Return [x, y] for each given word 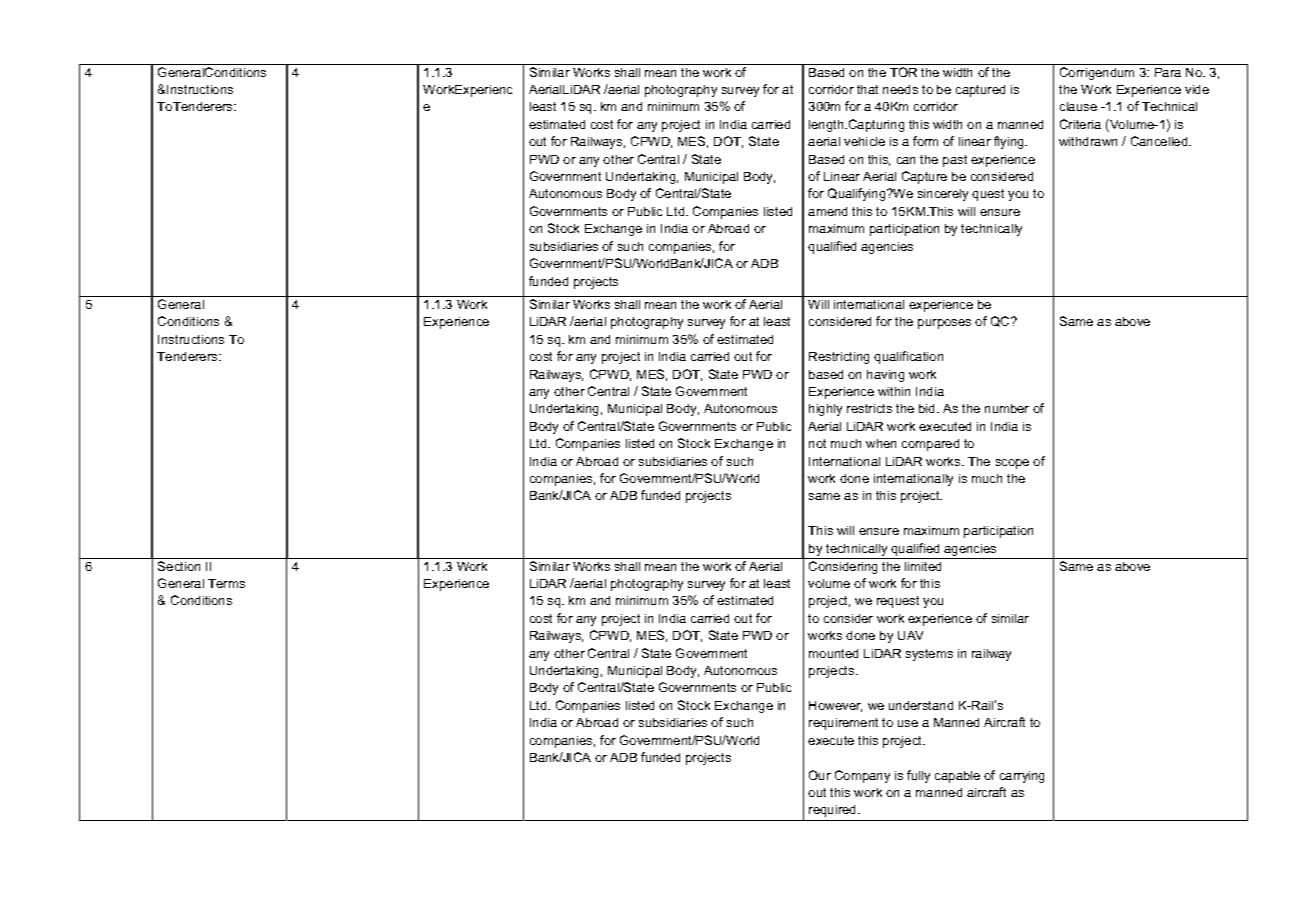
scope [1012, 464]
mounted [833, 653]
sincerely [943, 195]
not [817, 443]
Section [179, 566]
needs [900, 89]
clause [1078, 106]
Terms [226, 583]
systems [929, 655]
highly [825, 410]
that [867, 89]
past [955, 161]
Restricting [839, 358]
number [1007, 408]
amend [827, 211]
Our [820, 775]
